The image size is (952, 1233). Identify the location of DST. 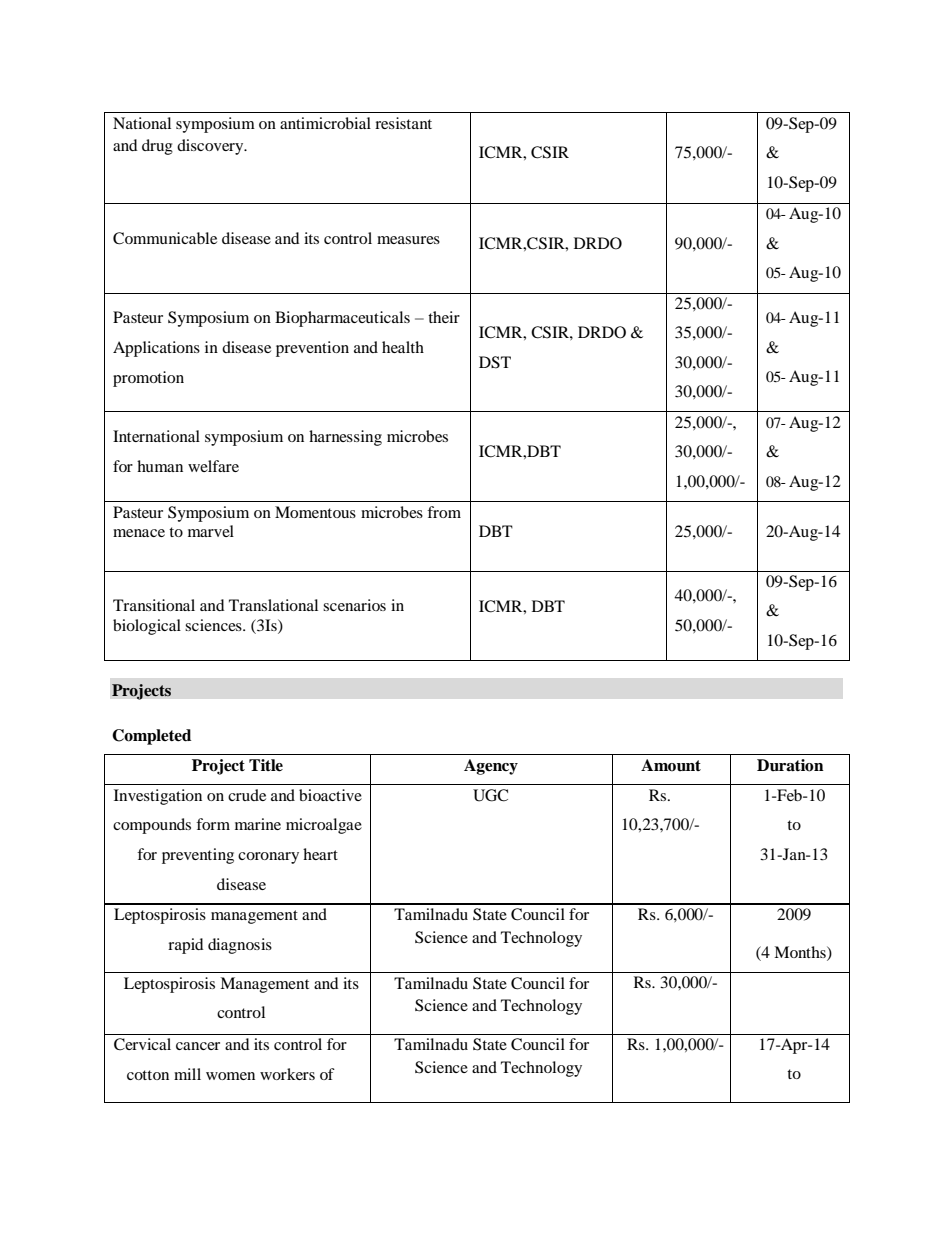
(495, 362).
